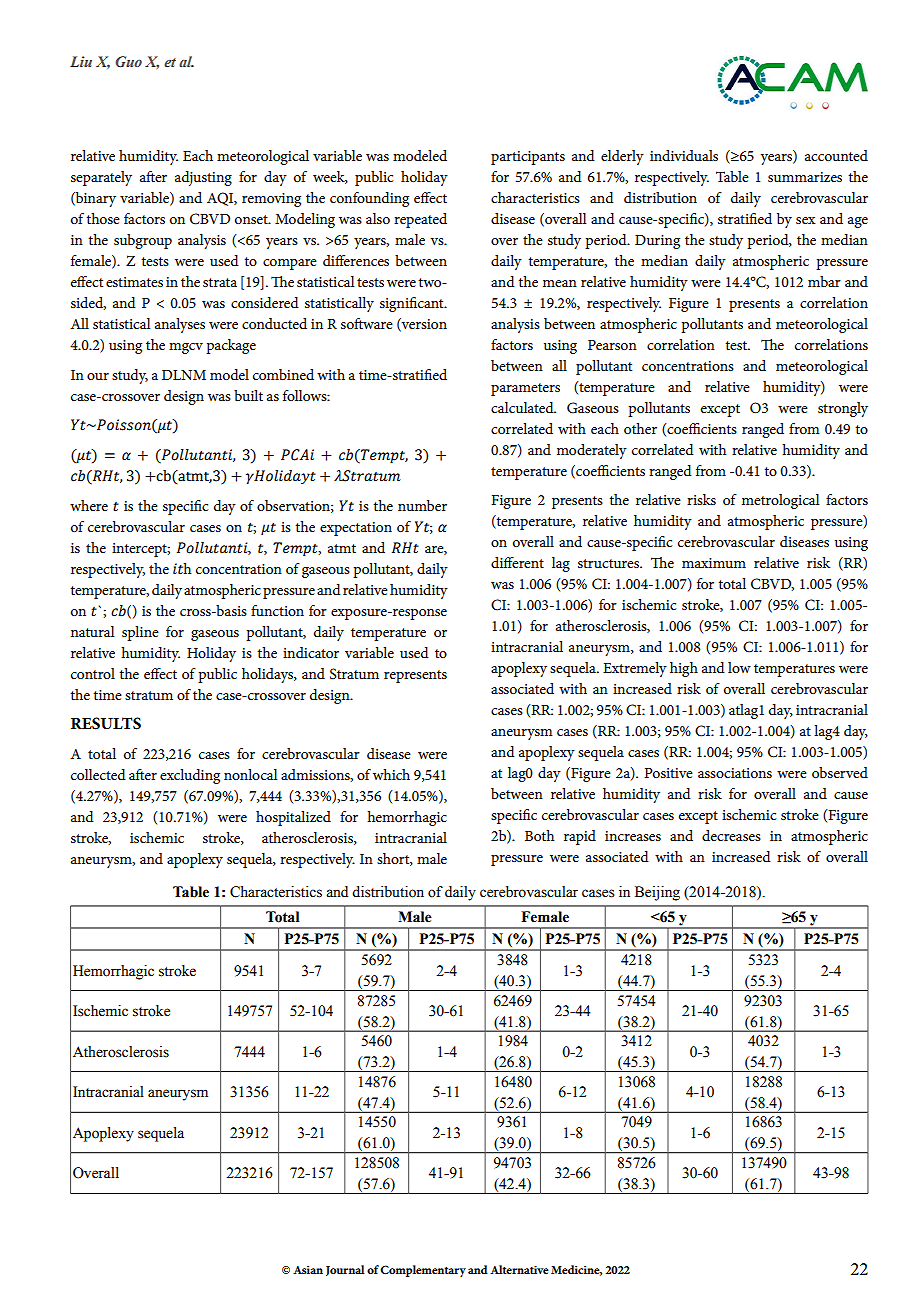 This page has width=924, height=1308. Describe the element at coordinates (308, 1270) in the page. I see `Asian` at that location.
